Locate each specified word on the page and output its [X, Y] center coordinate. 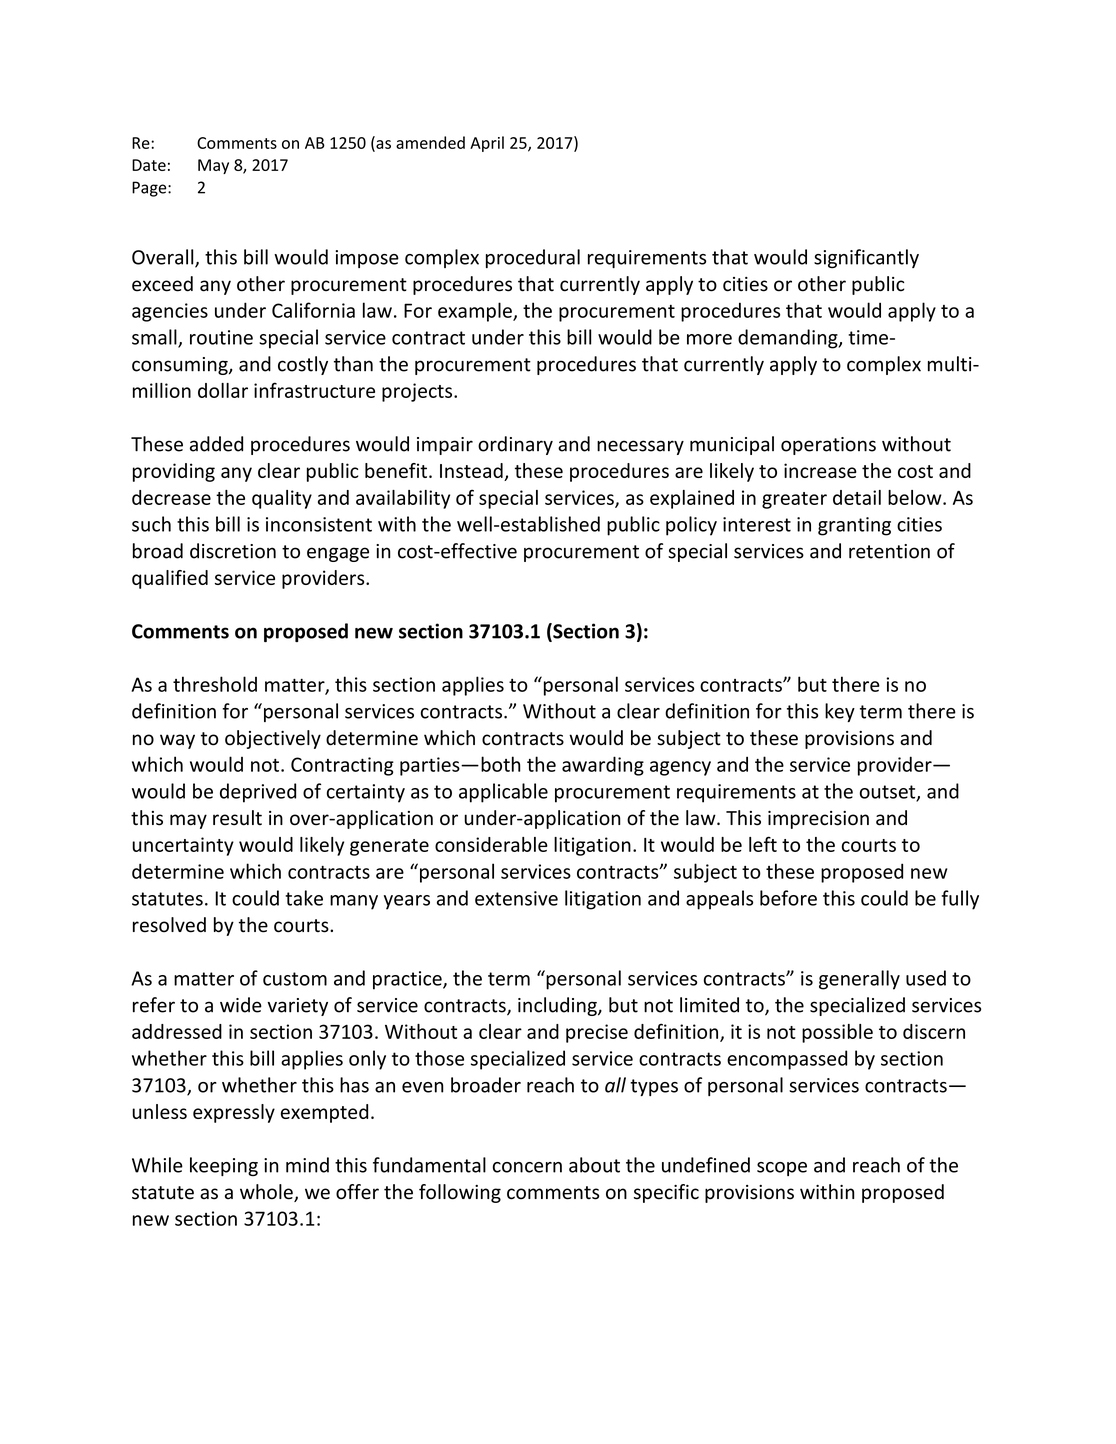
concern [527, 1167]
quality [282, 499]
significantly [866, 258]
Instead [471, 470]
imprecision [818, 820]
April [487, 144]
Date [149, 165]
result [237, 818]
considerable [491, 844]
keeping [224, 1166]
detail [857, 497]
